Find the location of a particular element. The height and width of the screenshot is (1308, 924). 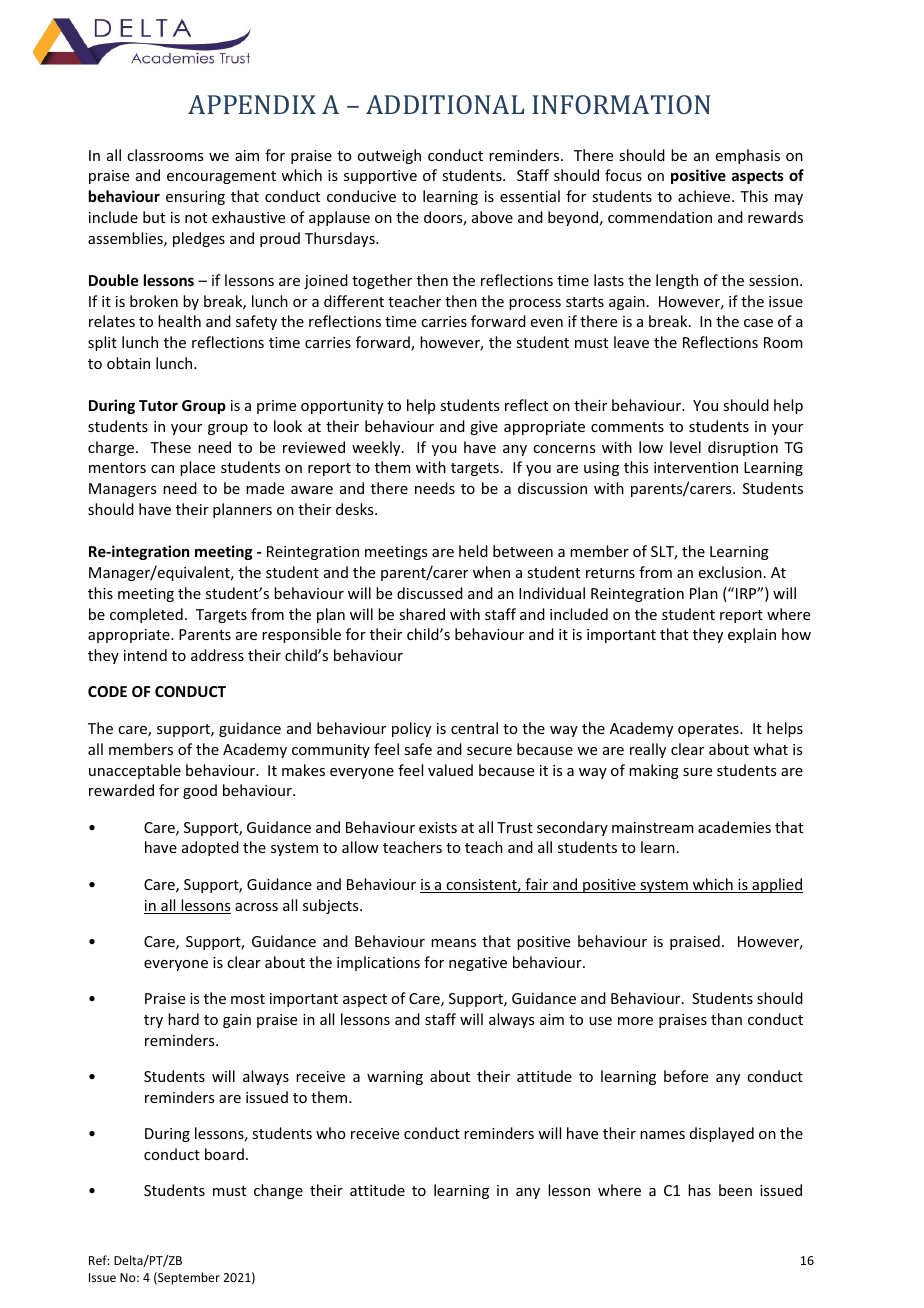

encouragement is located at coordinates (221, 177).
